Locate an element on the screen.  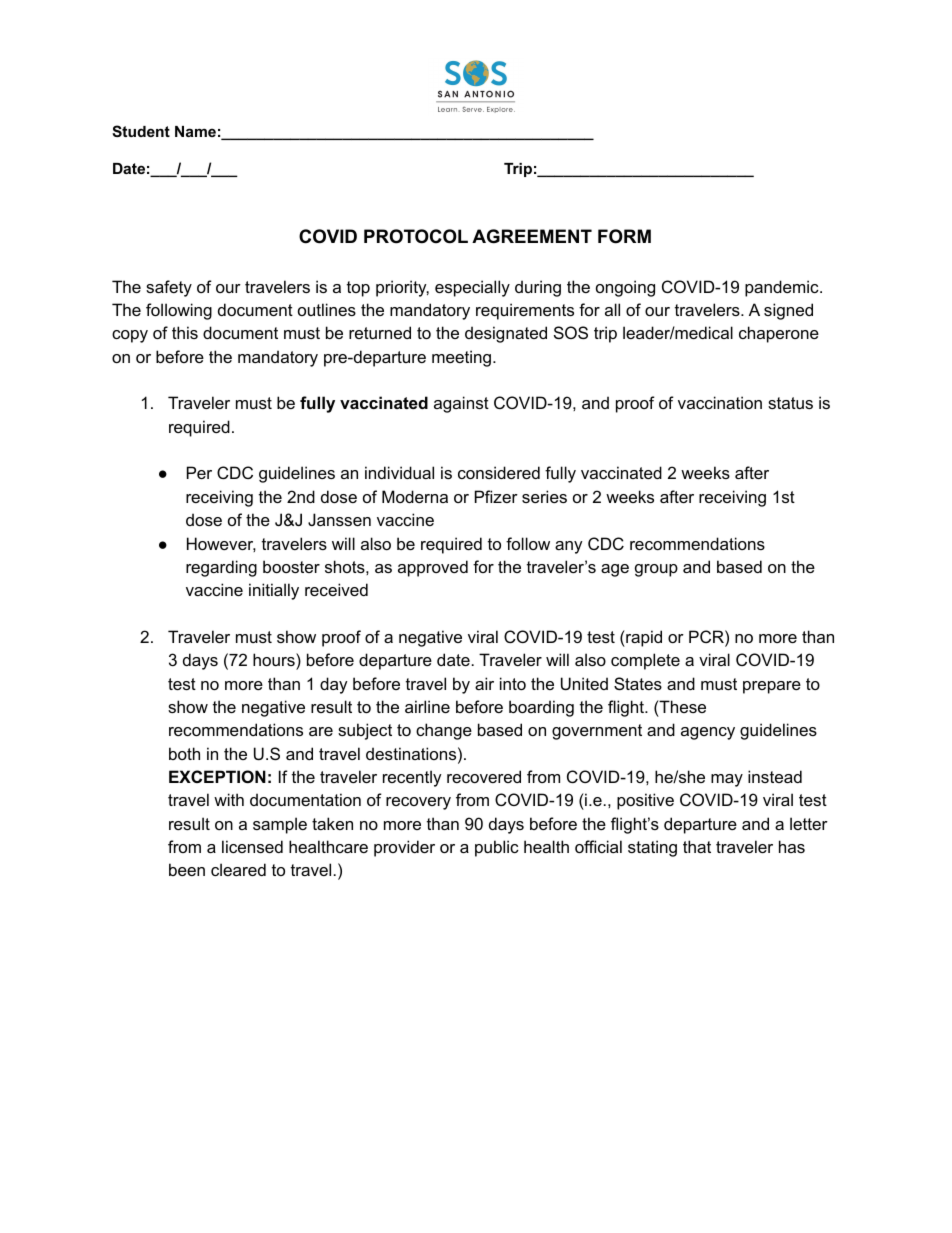
that is located at coordinates (697, 846).
